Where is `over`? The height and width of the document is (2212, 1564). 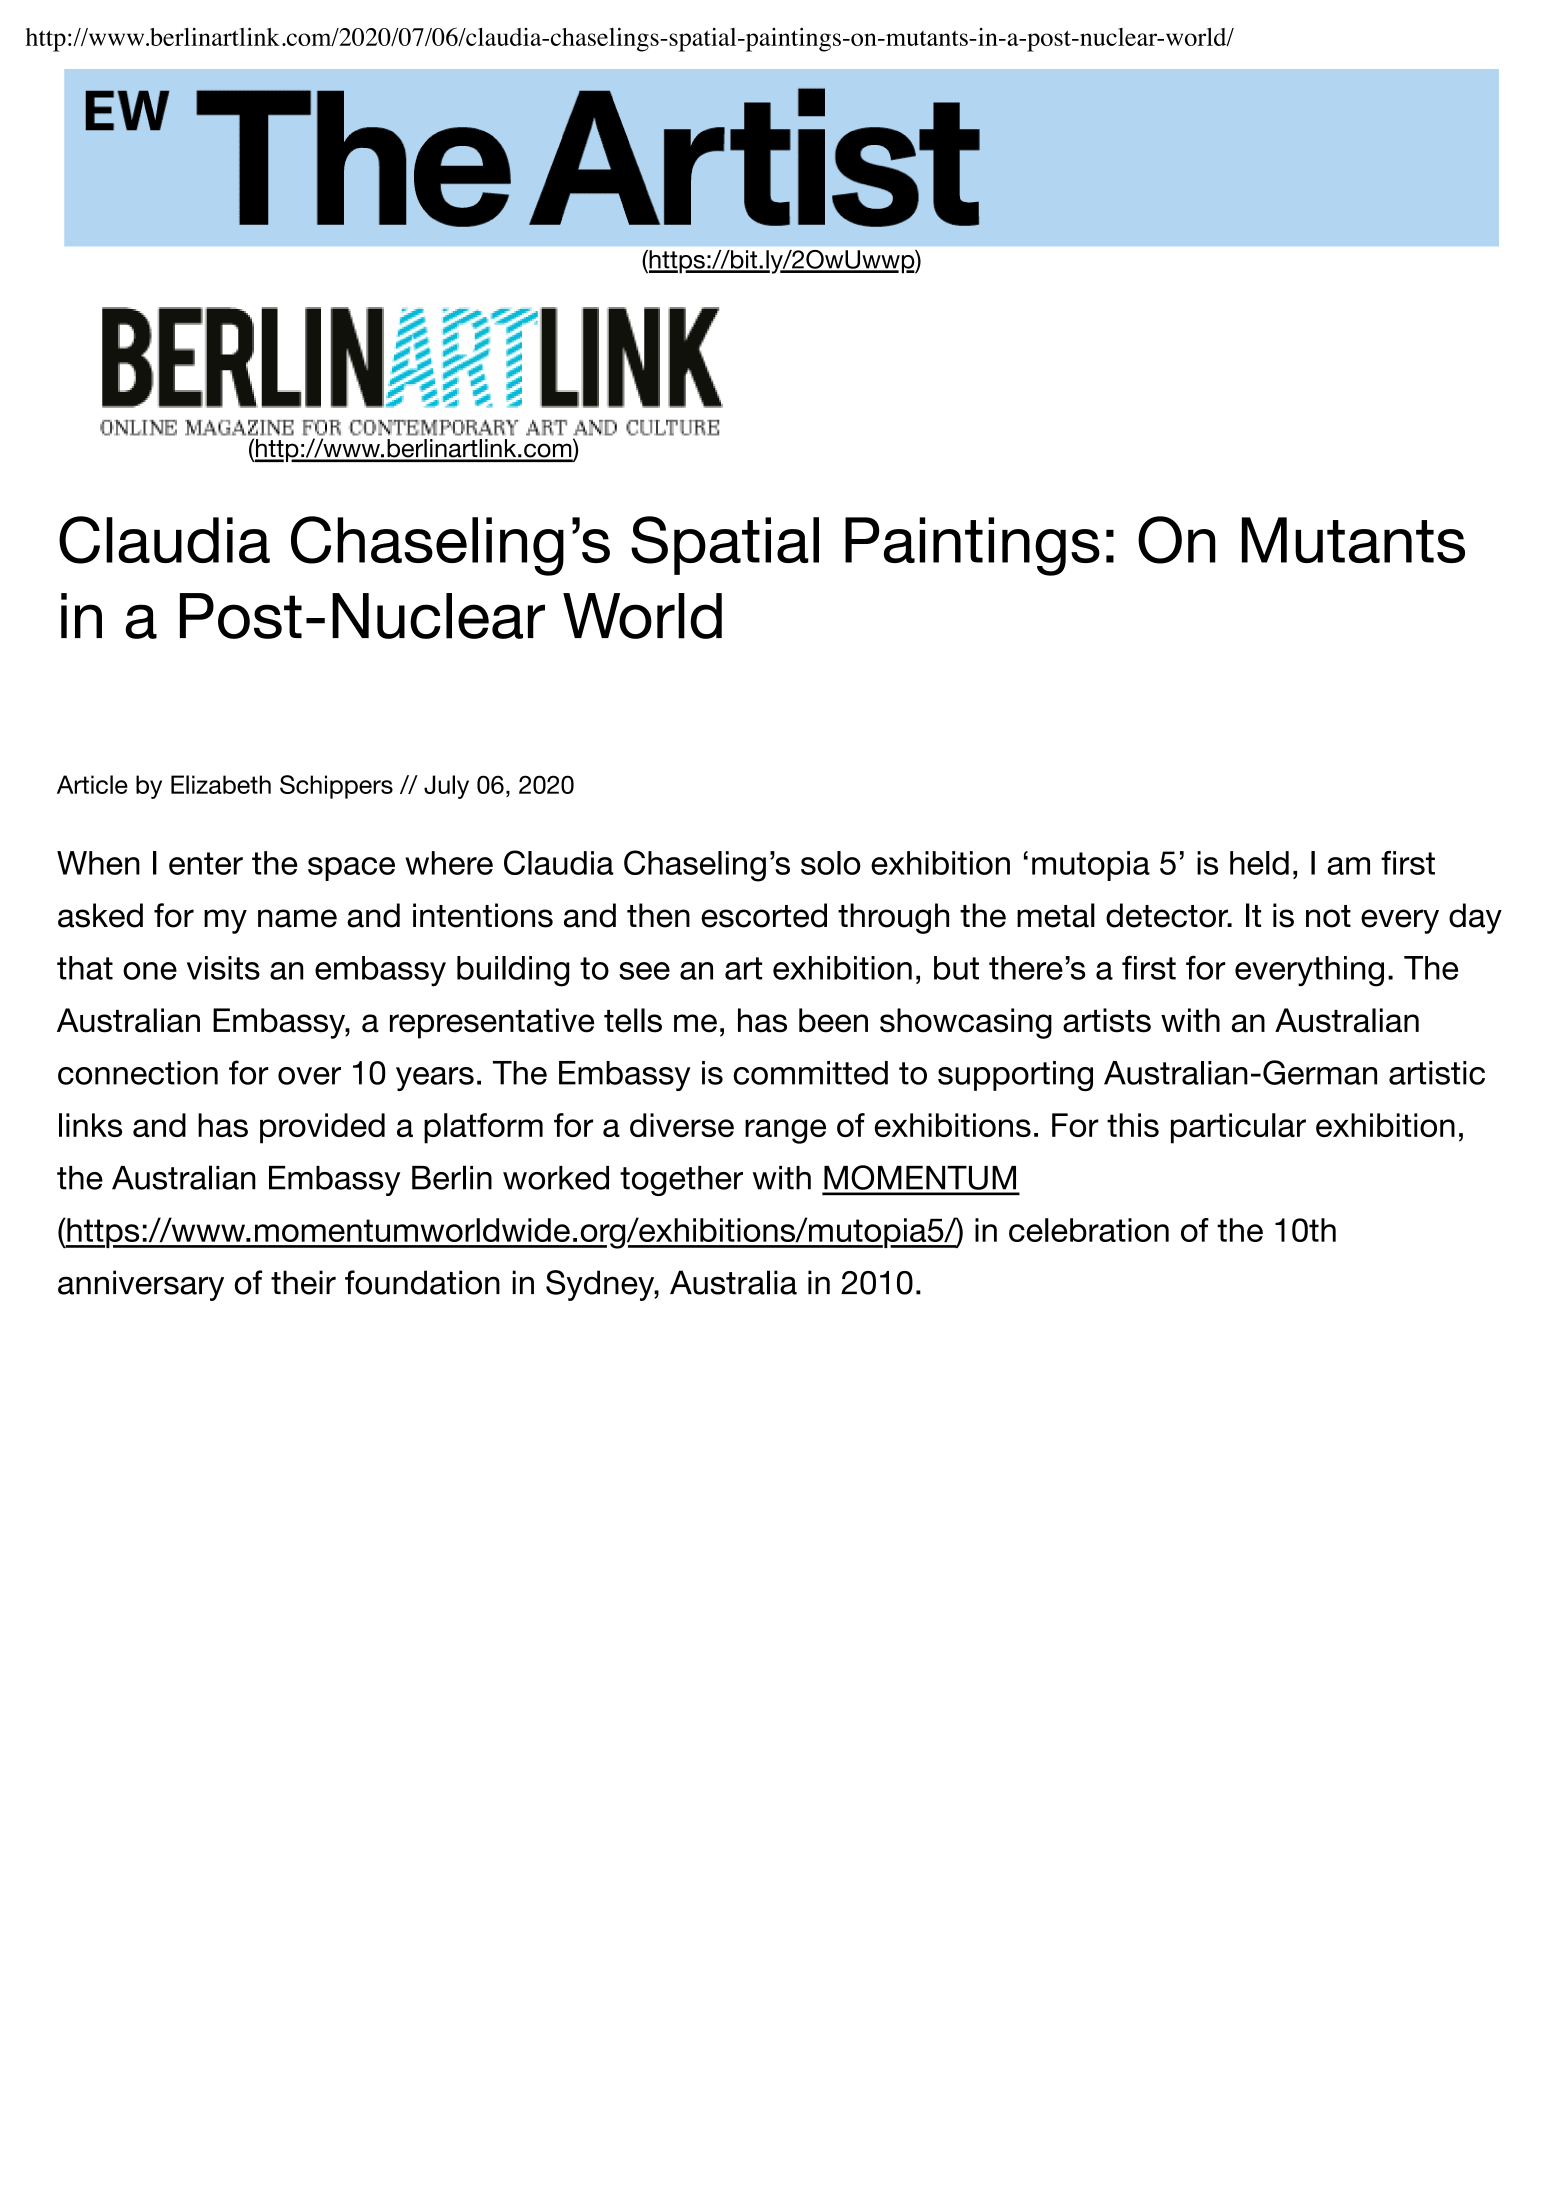
over is located at coordinates (309, 1076).
